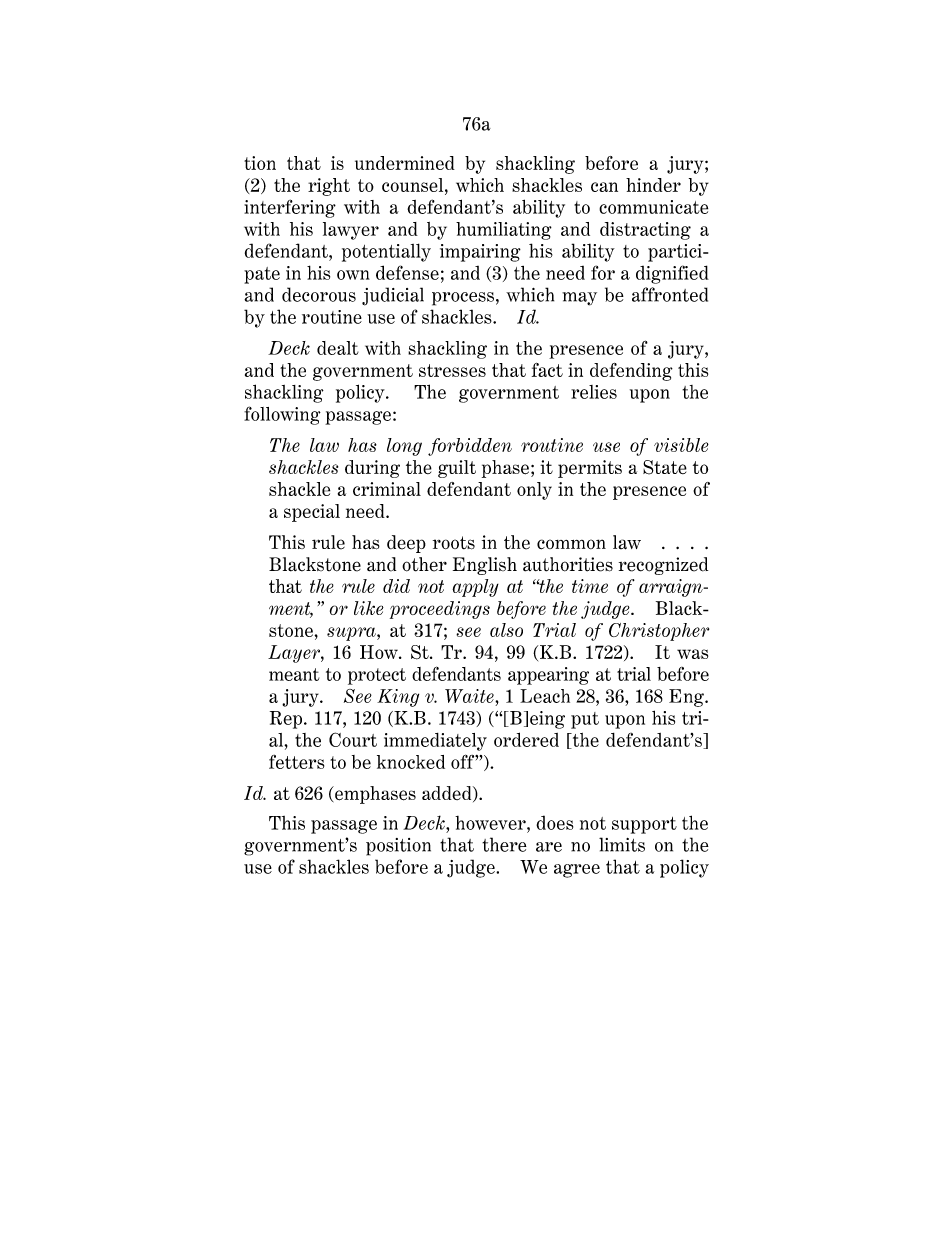 Image resolution: width=952 pixels, height=1233 pixels. I want to click on fetters, so click(296, 762).
